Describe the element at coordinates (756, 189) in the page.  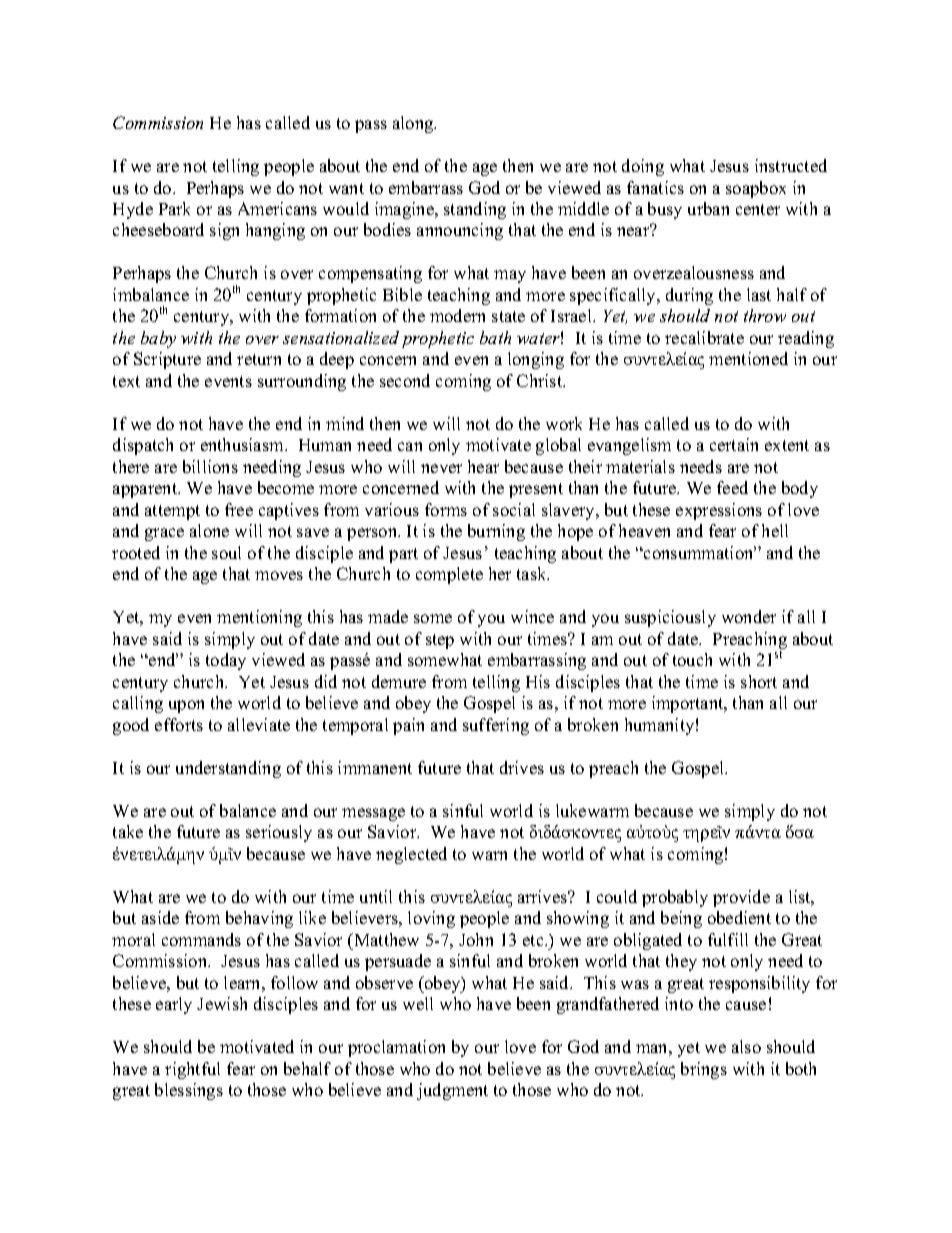
I see `soapbox` at that location.
